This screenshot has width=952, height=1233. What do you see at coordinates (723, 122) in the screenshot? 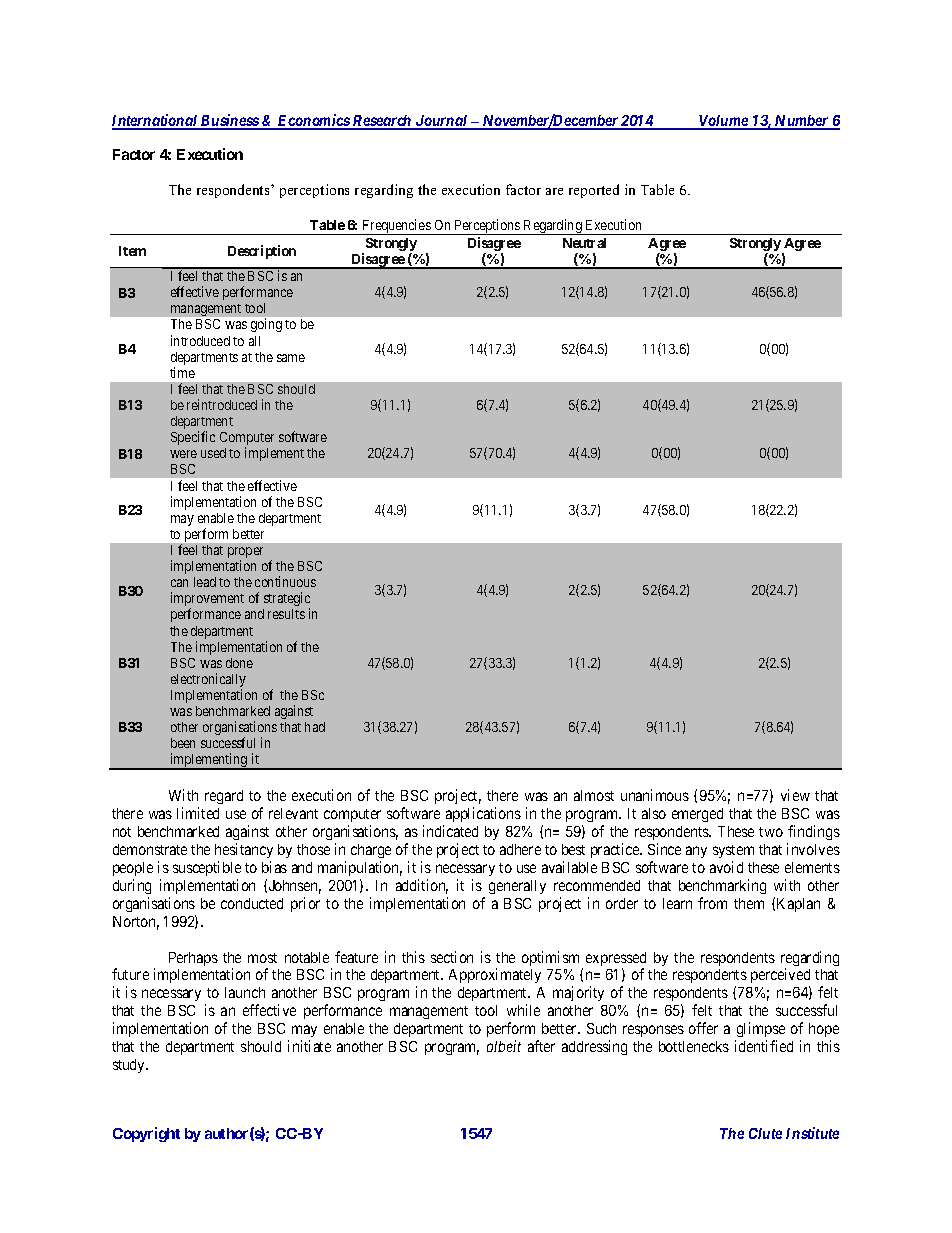
I see `Volume` at bounding box center [723, 122].
